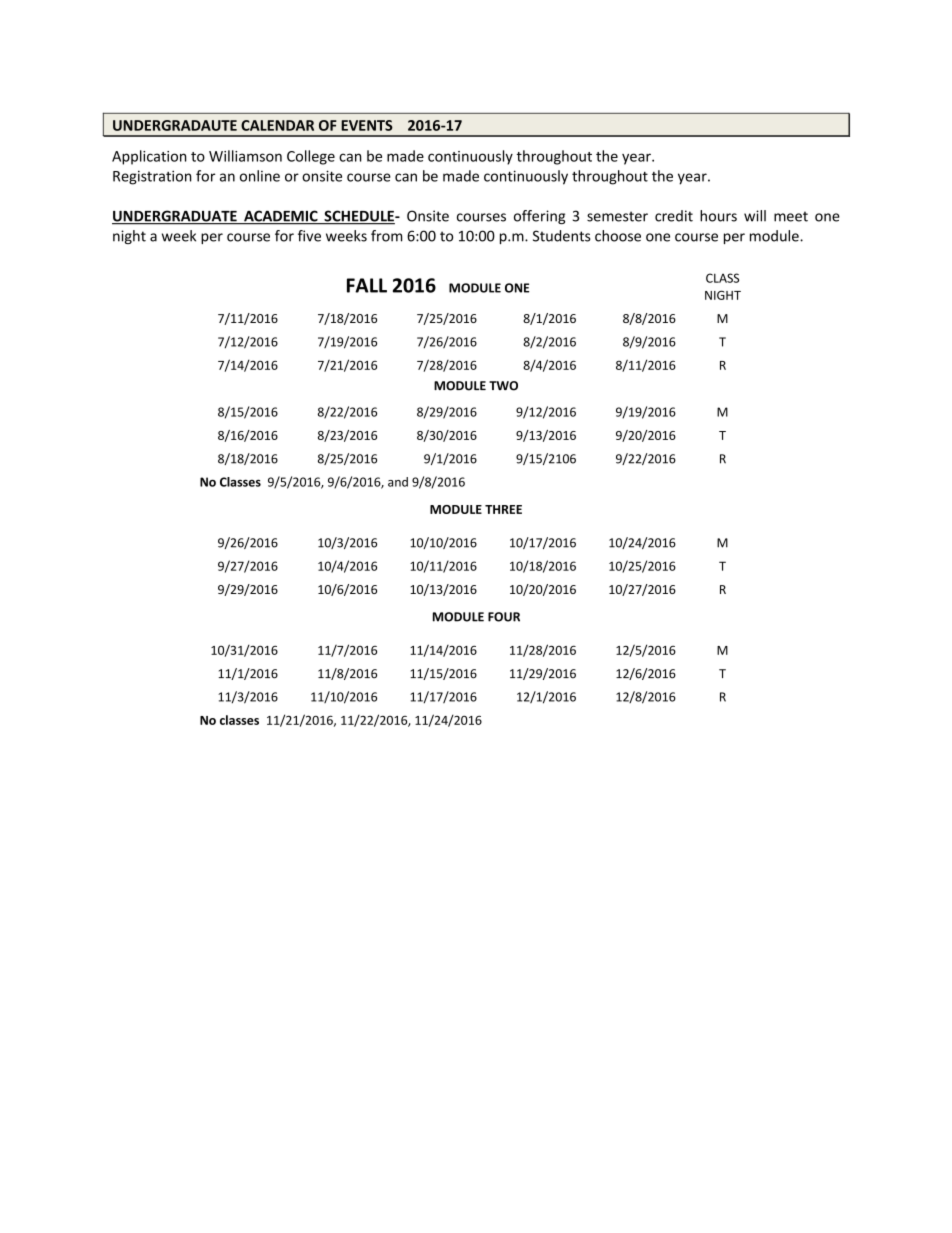  Describe the element at coordinates (504, 617) in the screenshot. I see `FOUR` at that location.
